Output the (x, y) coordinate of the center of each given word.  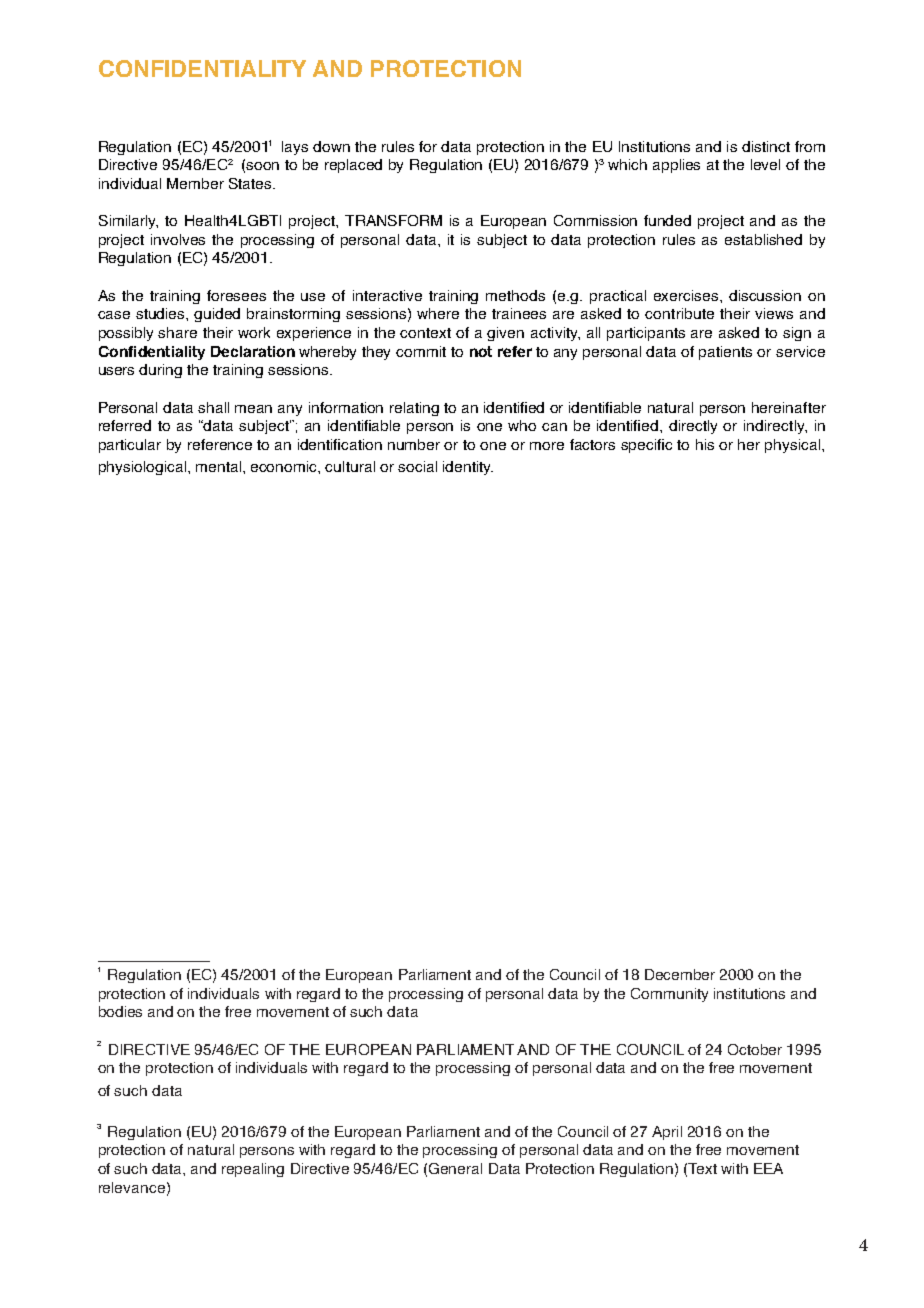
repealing (253, 1170)
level (765, 164)
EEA (768, 1168)
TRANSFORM (393, 220)
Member (195, 183)
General (455, 1168)
